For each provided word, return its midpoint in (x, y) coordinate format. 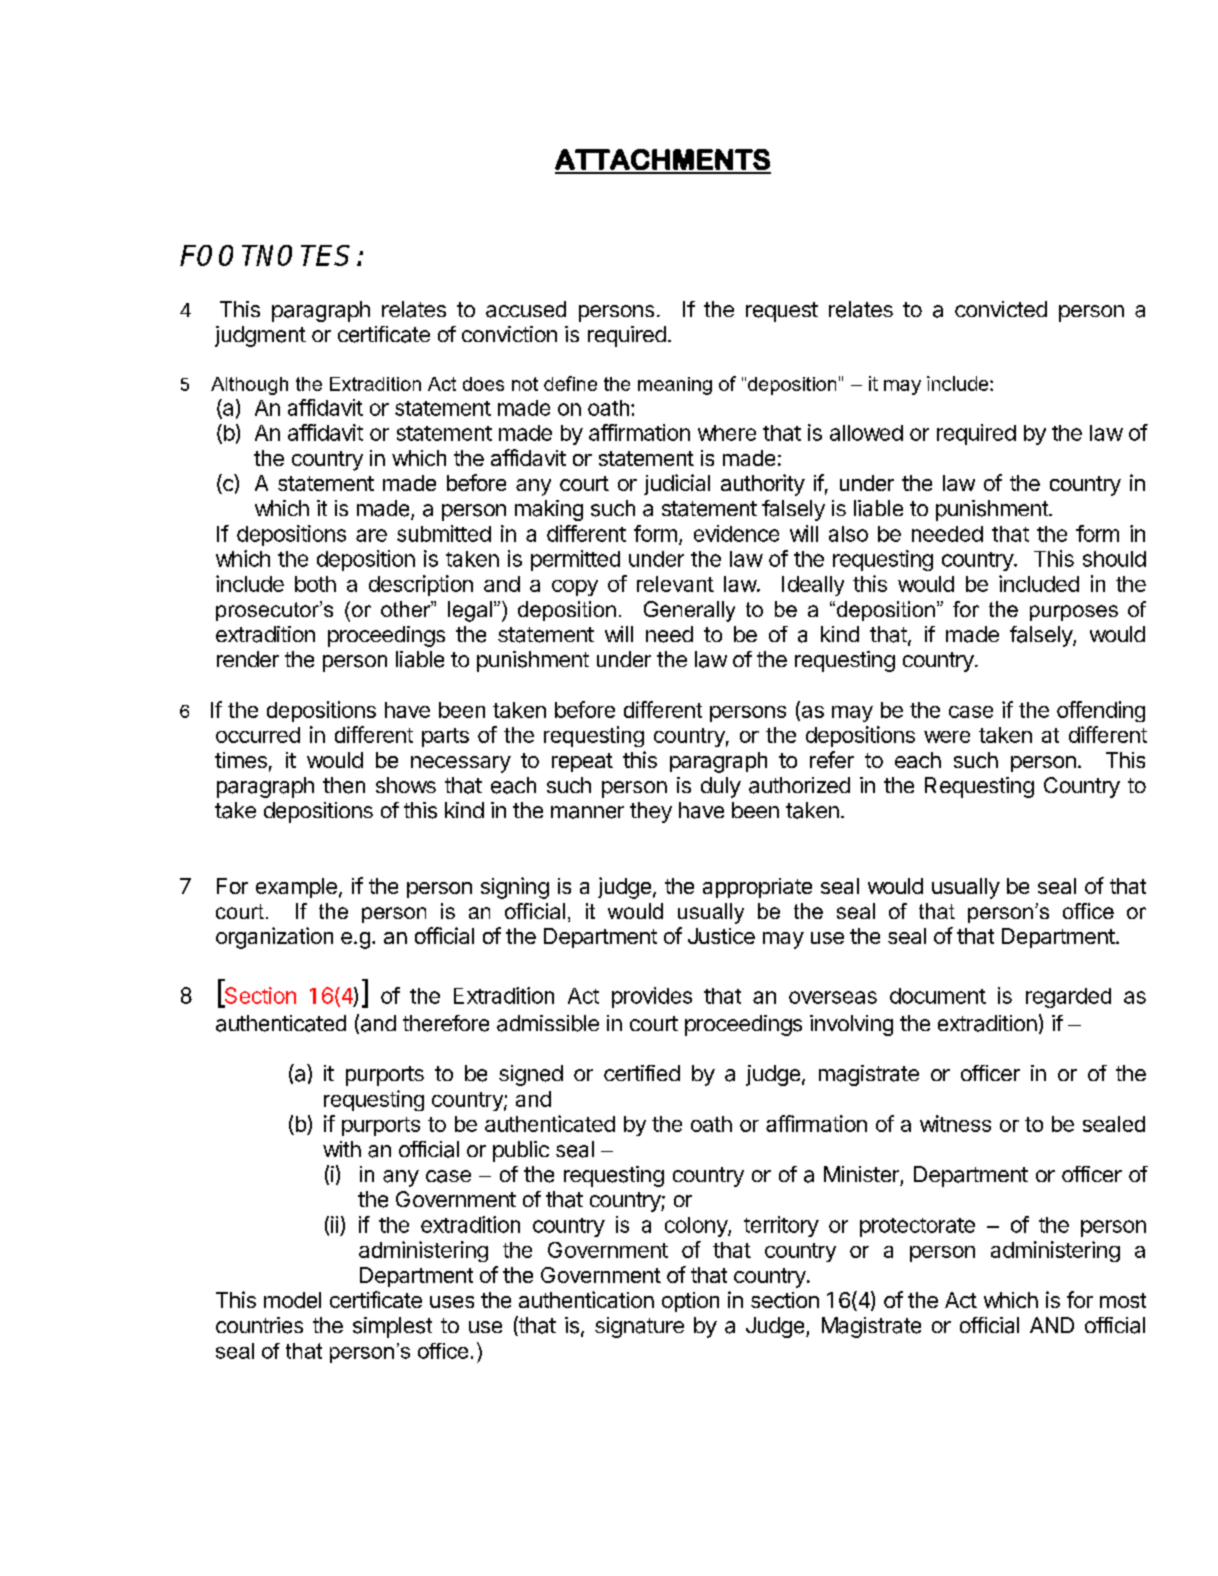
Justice (721, 936)
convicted (1001, 309)
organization (274, 938)
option (690, 1302)
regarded (1068, 998)
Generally (689, 611)
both (315, 584)
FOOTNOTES (265, 255)
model (292, 1300)
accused (526, 309)
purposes (1074, 613)
